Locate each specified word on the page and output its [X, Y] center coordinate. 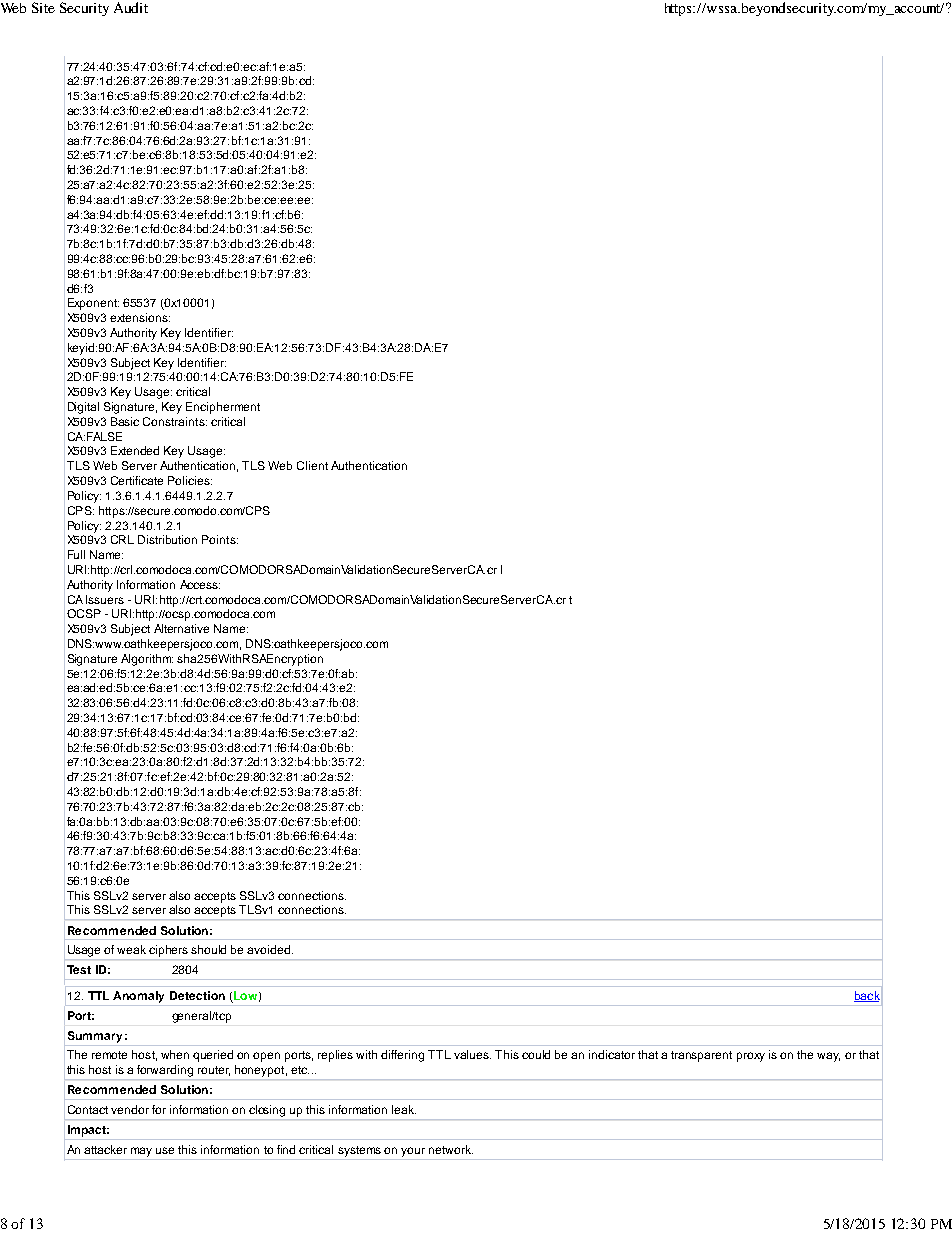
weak [131, 949]
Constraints [175, 421]
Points [220, 539]
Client [312, 465]
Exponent [93, 304]
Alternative [181, 628]
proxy [751, 1057]
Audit [131, 7]
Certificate [137, 480]
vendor [130, 1109]
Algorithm [147, 660]
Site [43, 7]
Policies [190, 480]
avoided [268, 949]
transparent [701, 1056]
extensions [140, 317]
